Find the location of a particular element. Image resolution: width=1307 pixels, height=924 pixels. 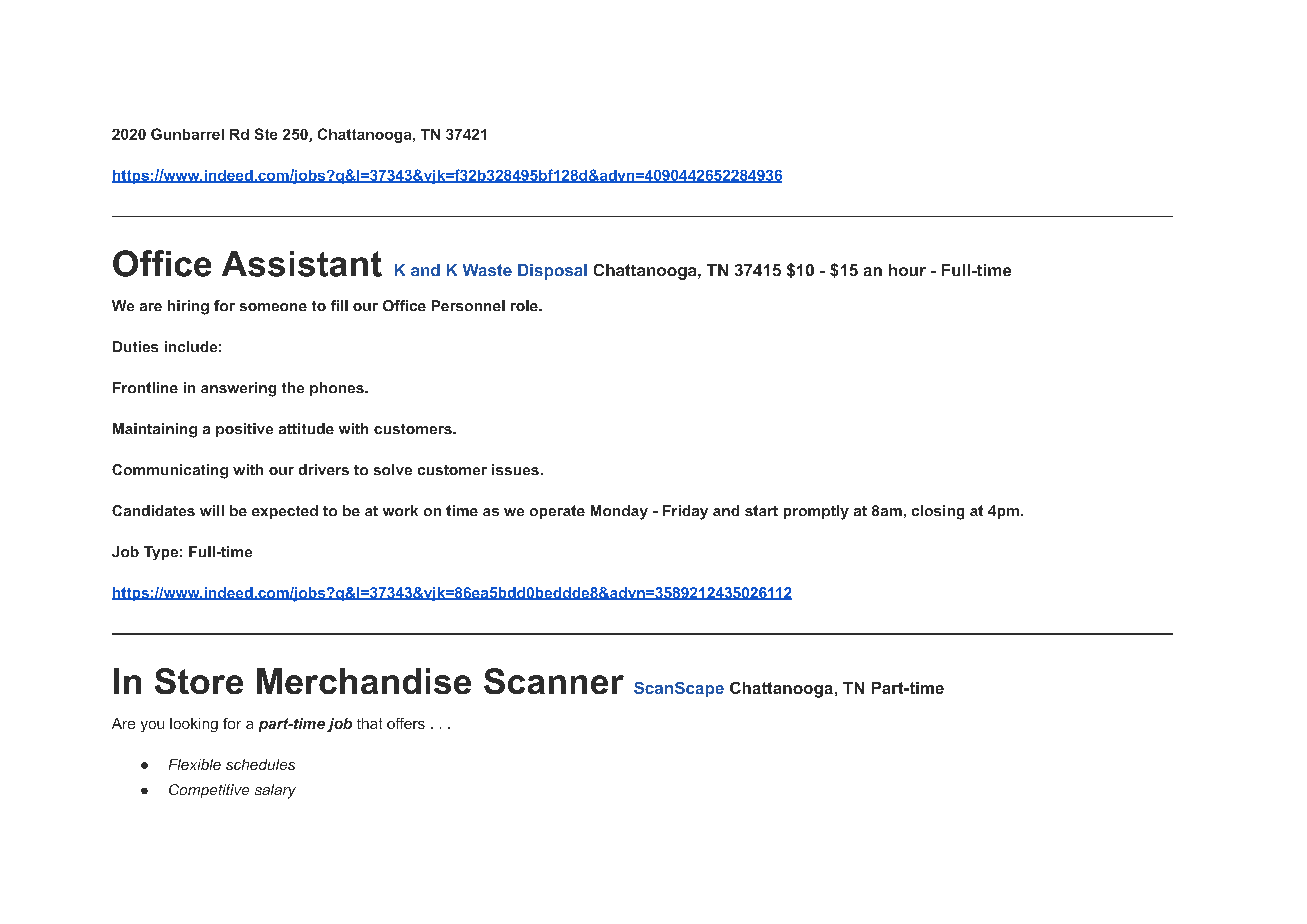

start is located at coordinates (761, 510).
